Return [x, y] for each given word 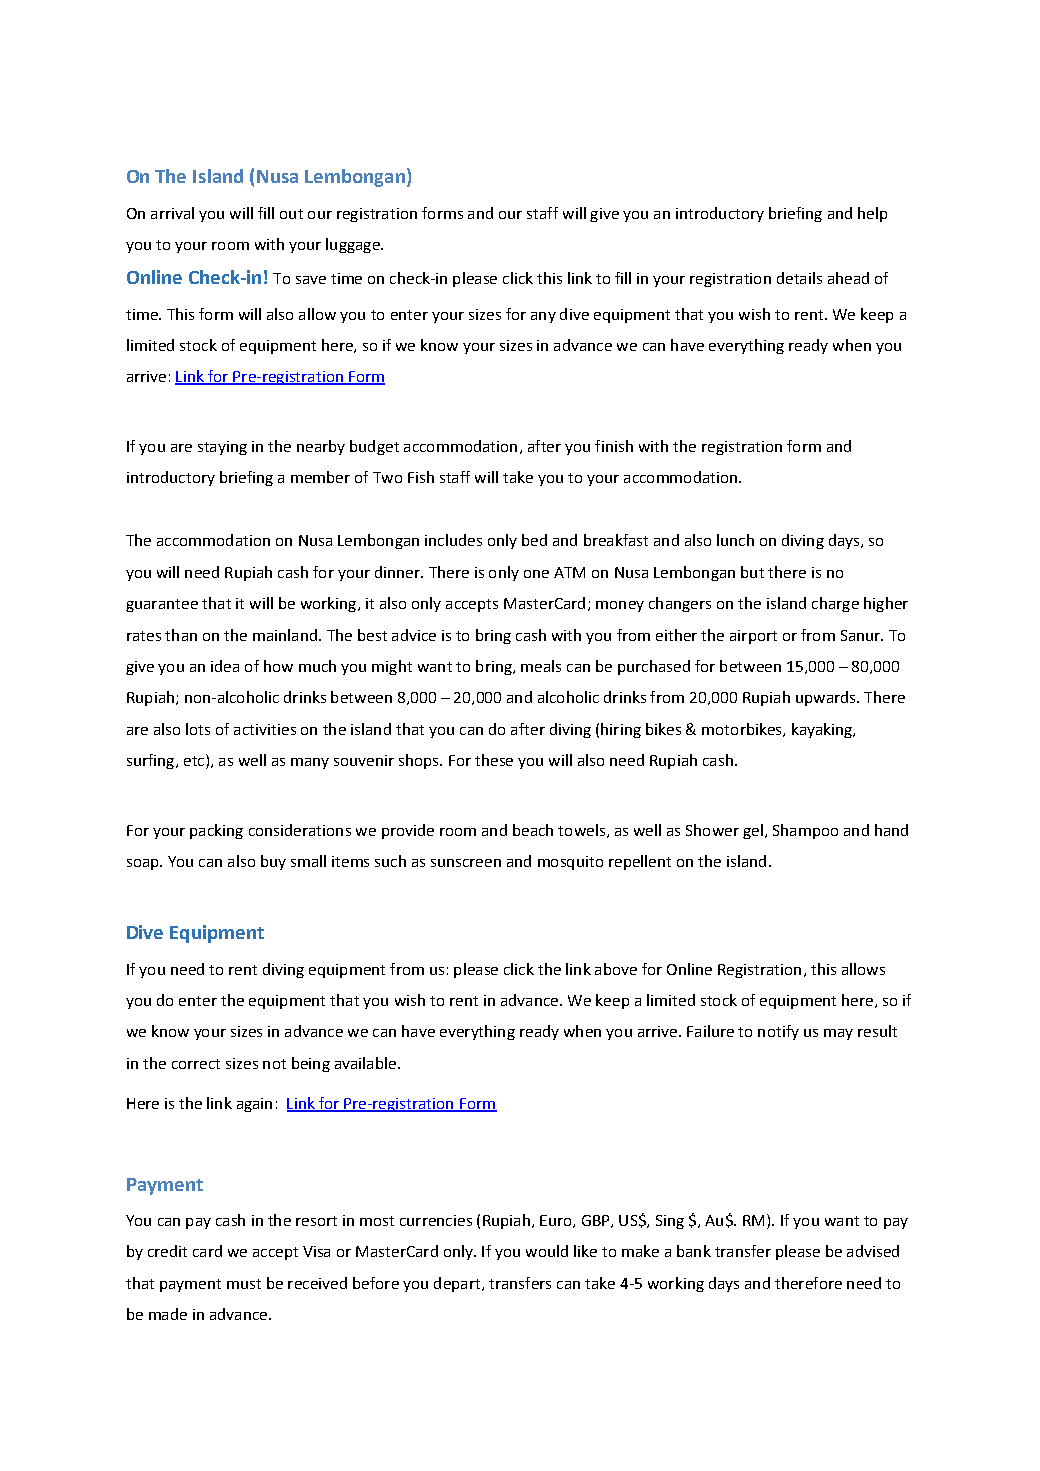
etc [195, 761]
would [547, 1251]
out [291, 214]
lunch [735, 540]
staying [222, 448]
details [799, 278]
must [244, 1284]
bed [534, 540]
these [494, 760]
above [616, 969]
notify [778, 1032]
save [311, 280]
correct [196, 1064]
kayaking [823, 730]
